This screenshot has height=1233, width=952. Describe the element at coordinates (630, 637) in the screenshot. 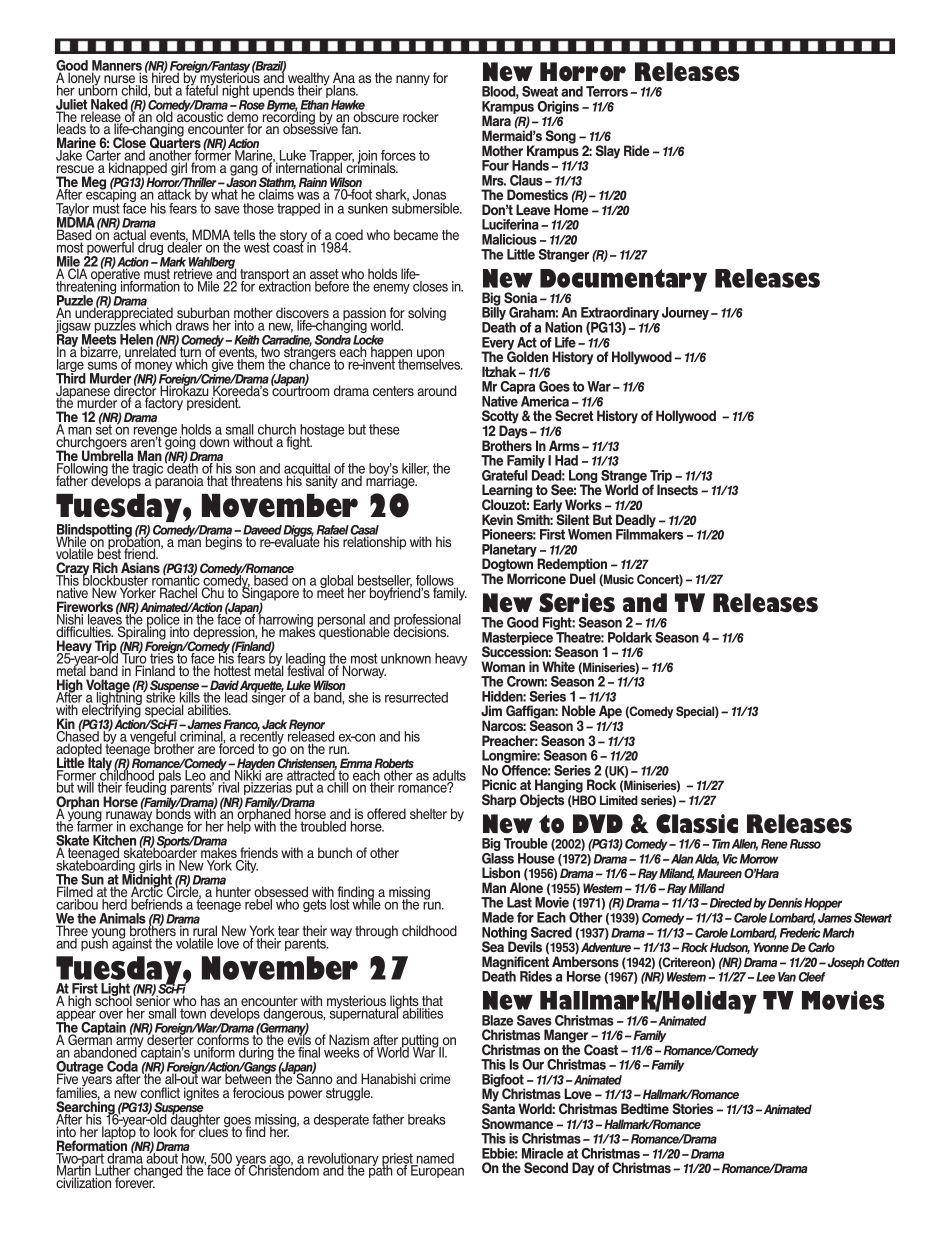

I see `Poldark` at that location.
